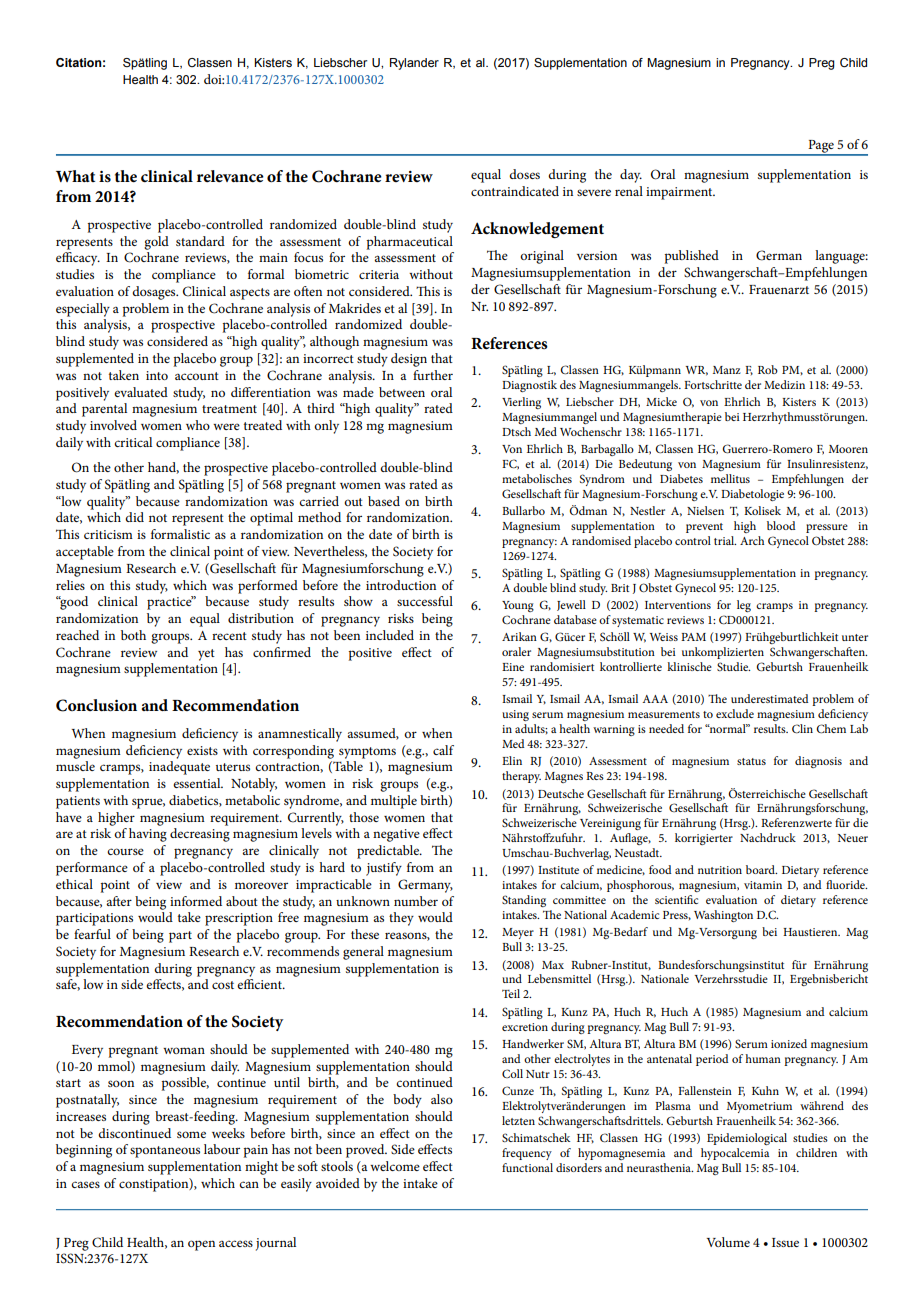  What do you see at coordinates (527, 1167) in the image?
I see `functional` at bounding box center [527, 1167].
